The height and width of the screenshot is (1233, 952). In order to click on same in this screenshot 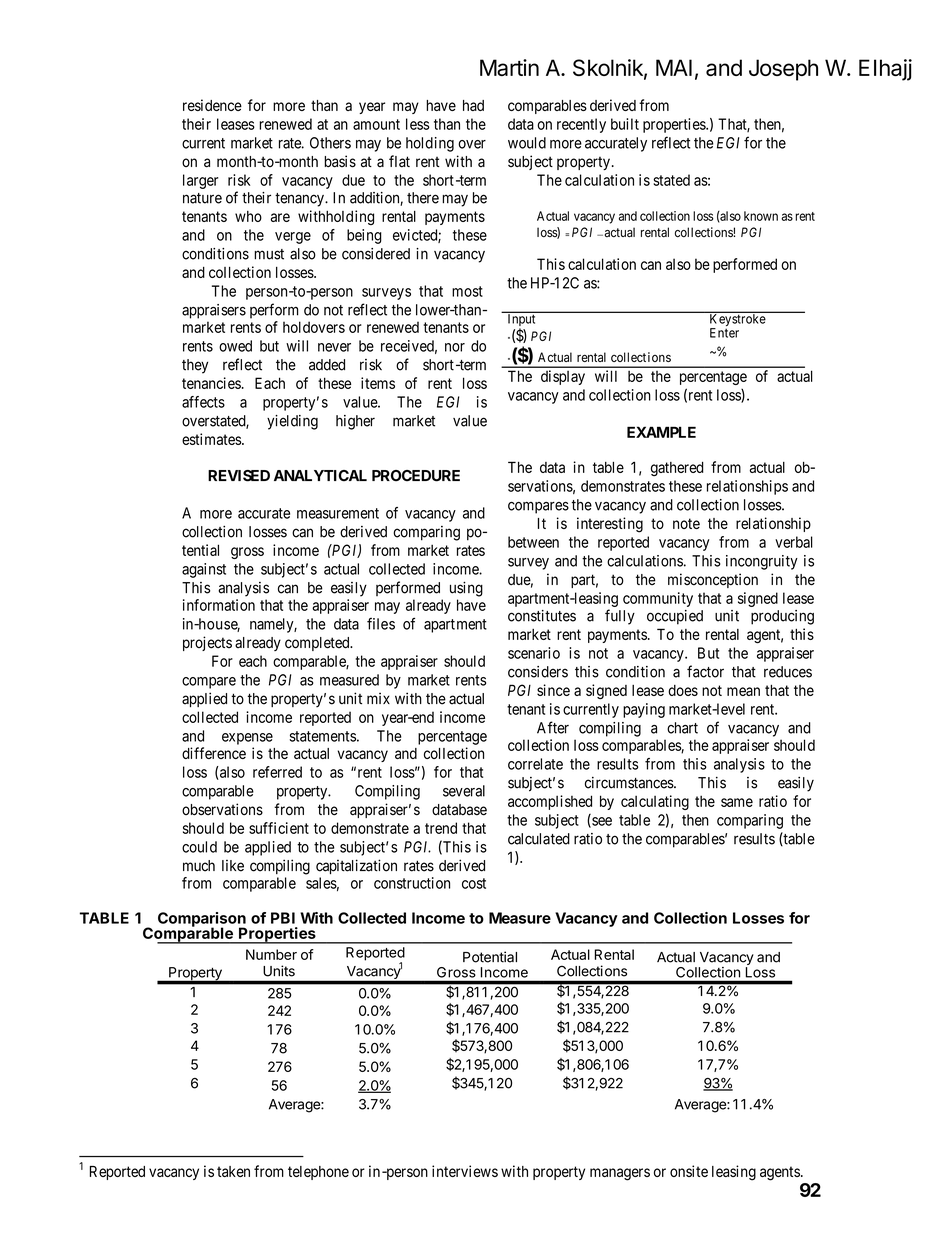, I will do `click(737, 802)`.
